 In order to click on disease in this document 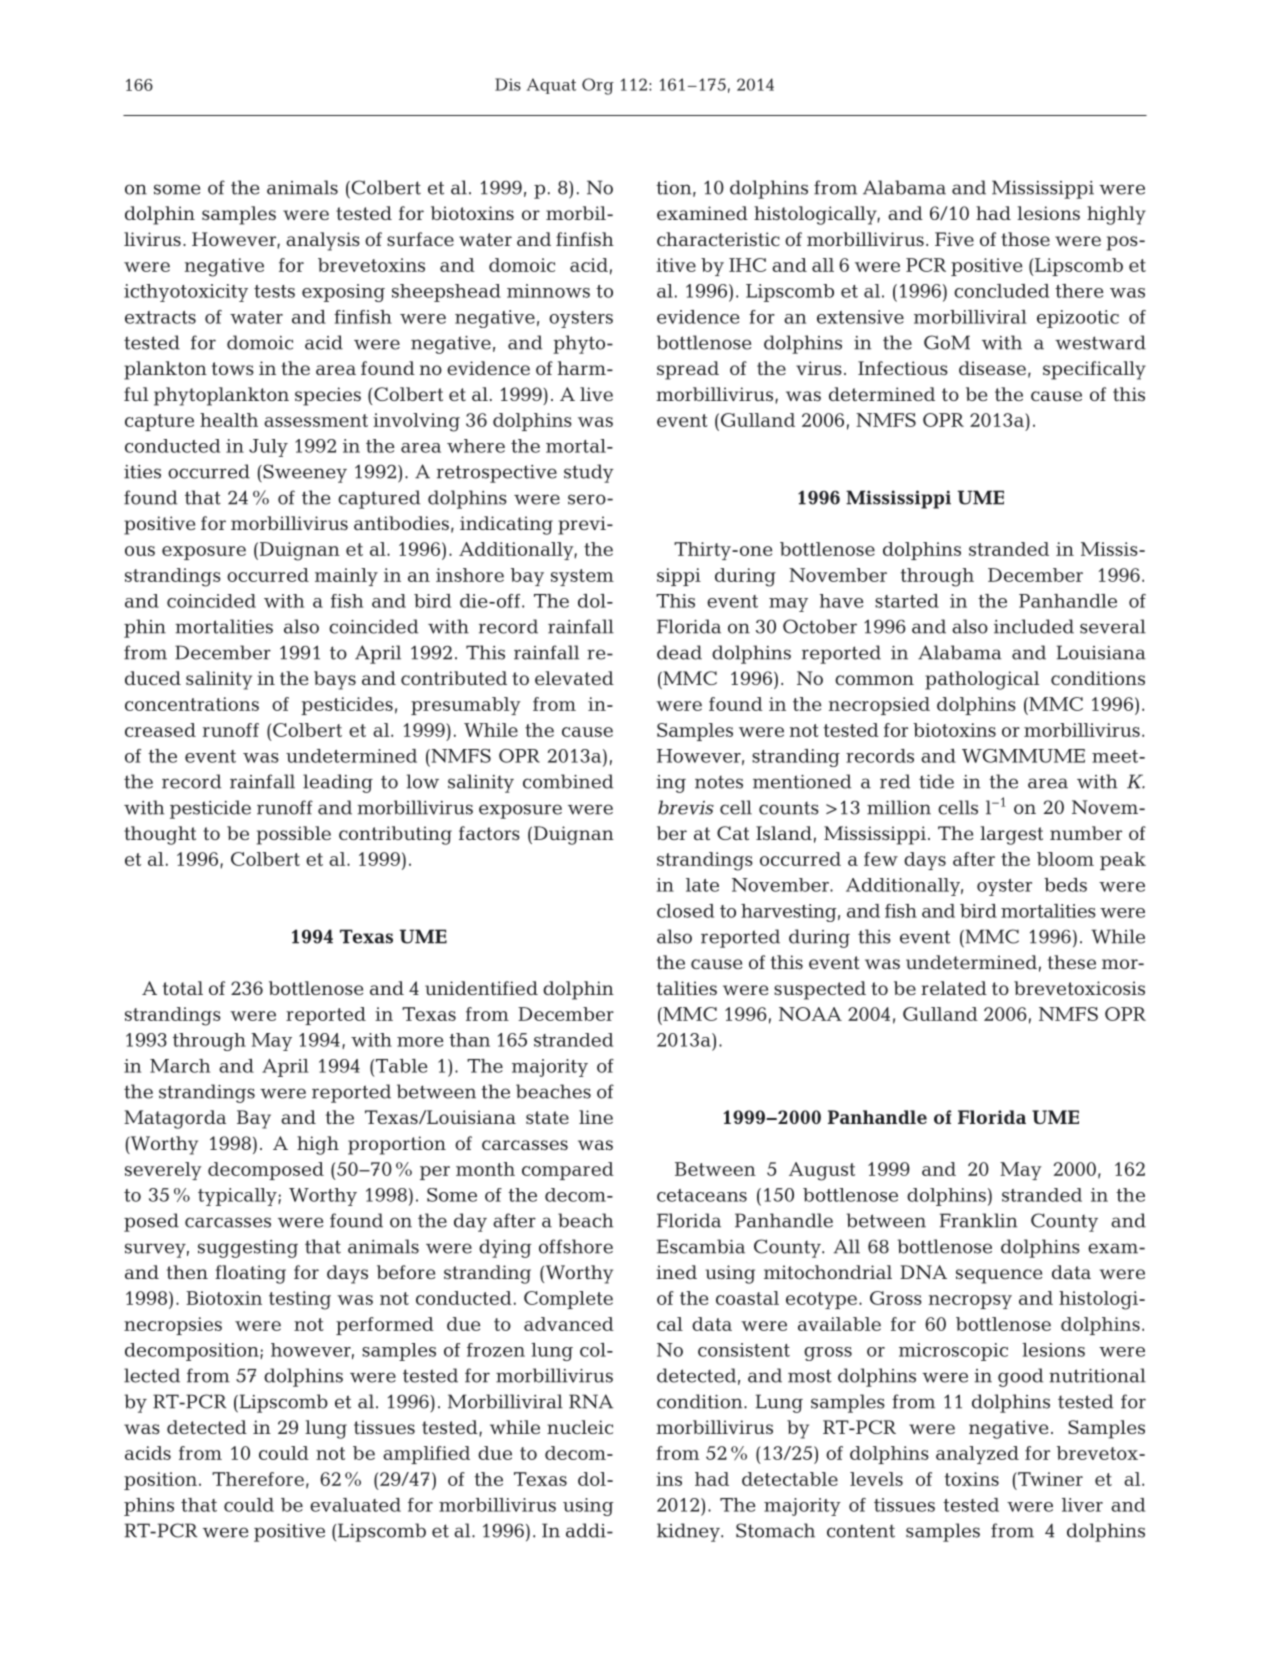, I will do `click(992, 368)`.
